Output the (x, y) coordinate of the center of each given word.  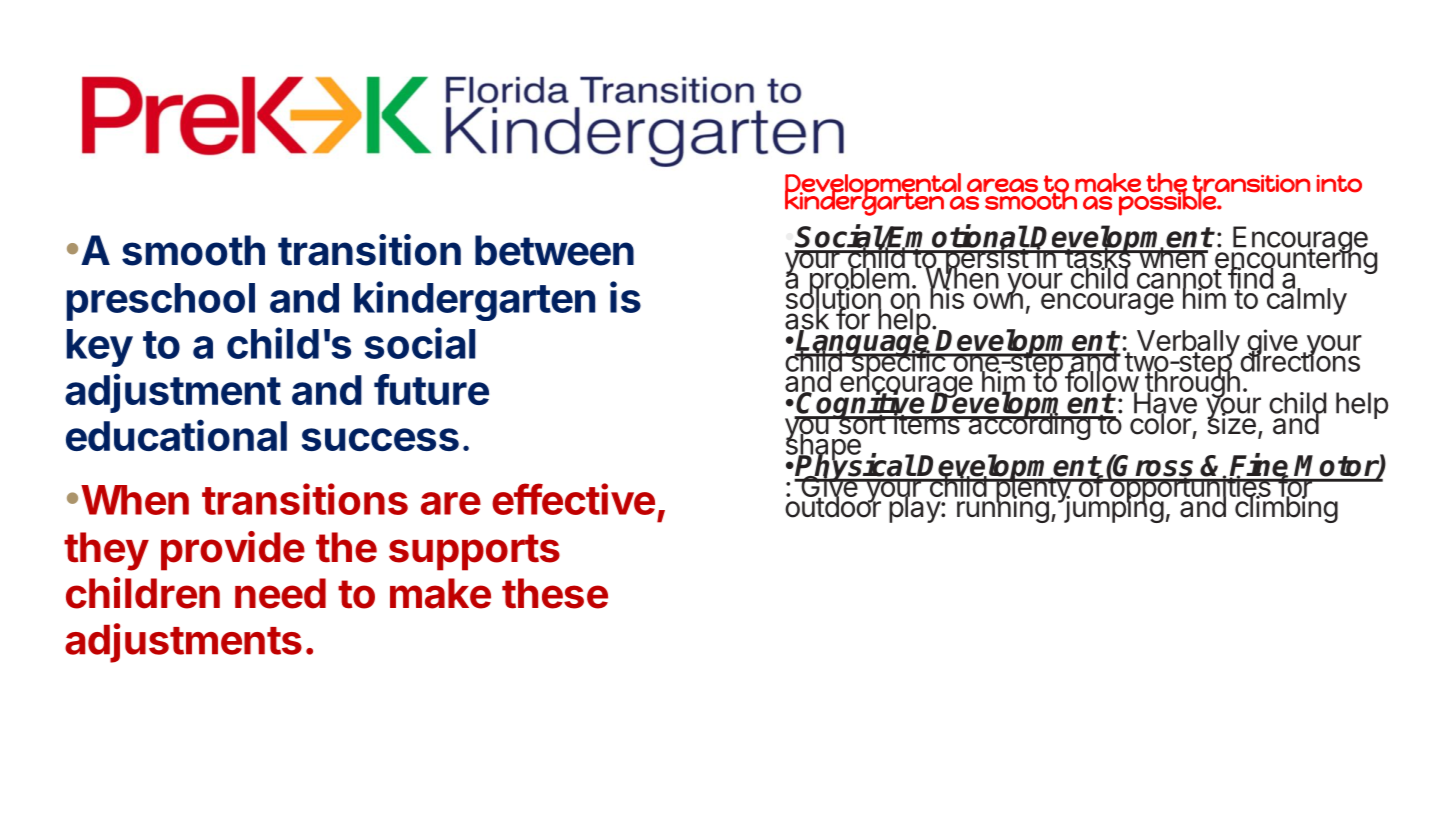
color (1161, 423)
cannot (1180, 279)
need (280, 593)
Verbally (1187, 344)
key (100, 348)
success (380, 439)
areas (1002, 185)
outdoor (834, 506)
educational (176, 435)
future (431, 389)
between (554, 250)
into (1339, 184)
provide (233, 551)
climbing (1285, 508)
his (948, 297)
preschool (161, 302)
